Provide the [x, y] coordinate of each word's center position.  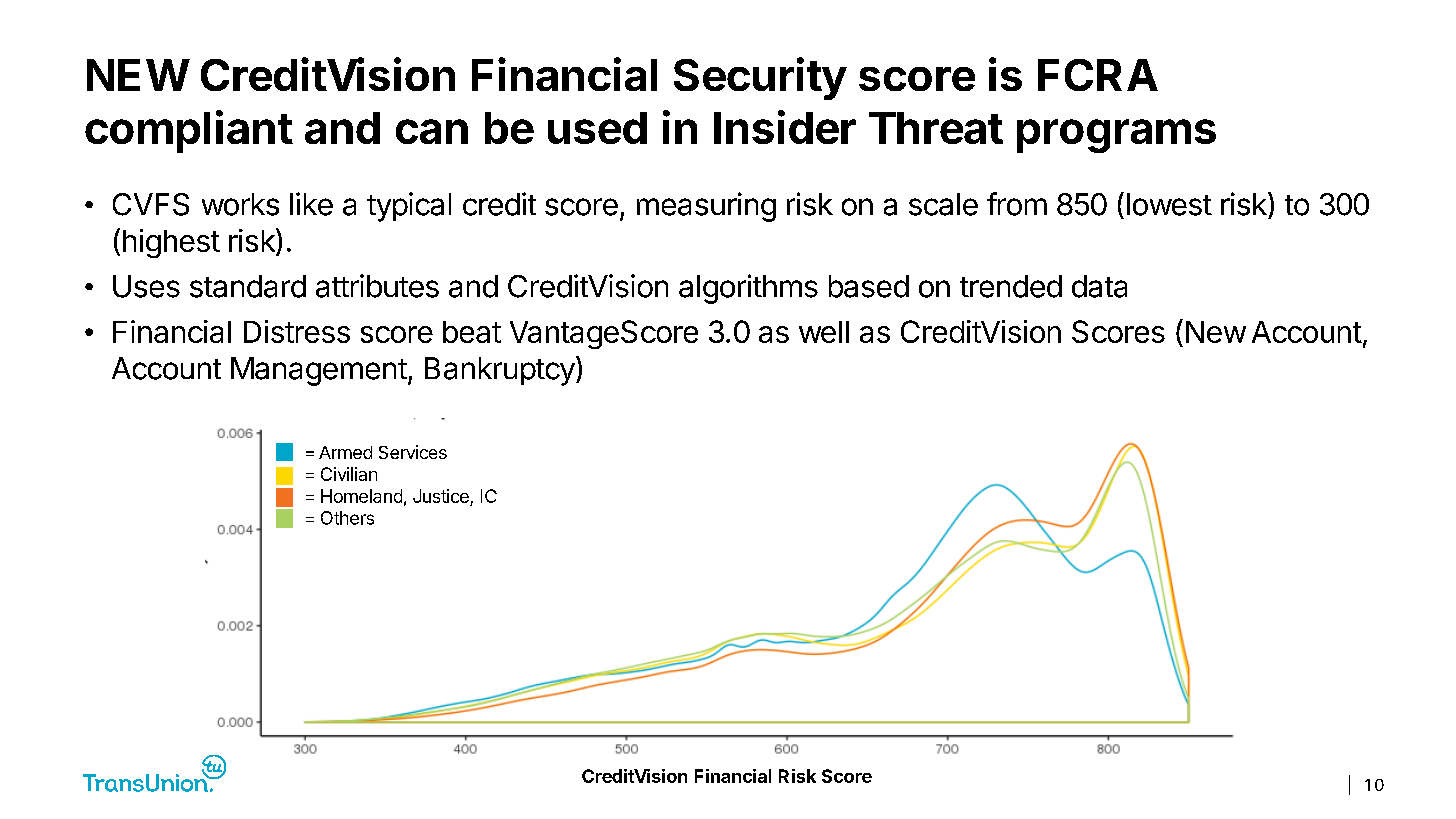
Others [347, 518]
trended [1011, 286]
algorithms [748, 289]
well [824, 332]
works [240, 204]
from [1017, 204]
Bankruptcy [500, 371]
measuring [706, 207]
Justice [442, 497]
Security [760, 78]
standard [248, 286]
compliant [189, 131]
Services [413, 452]
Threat [936, 128]
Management [319, 371]
